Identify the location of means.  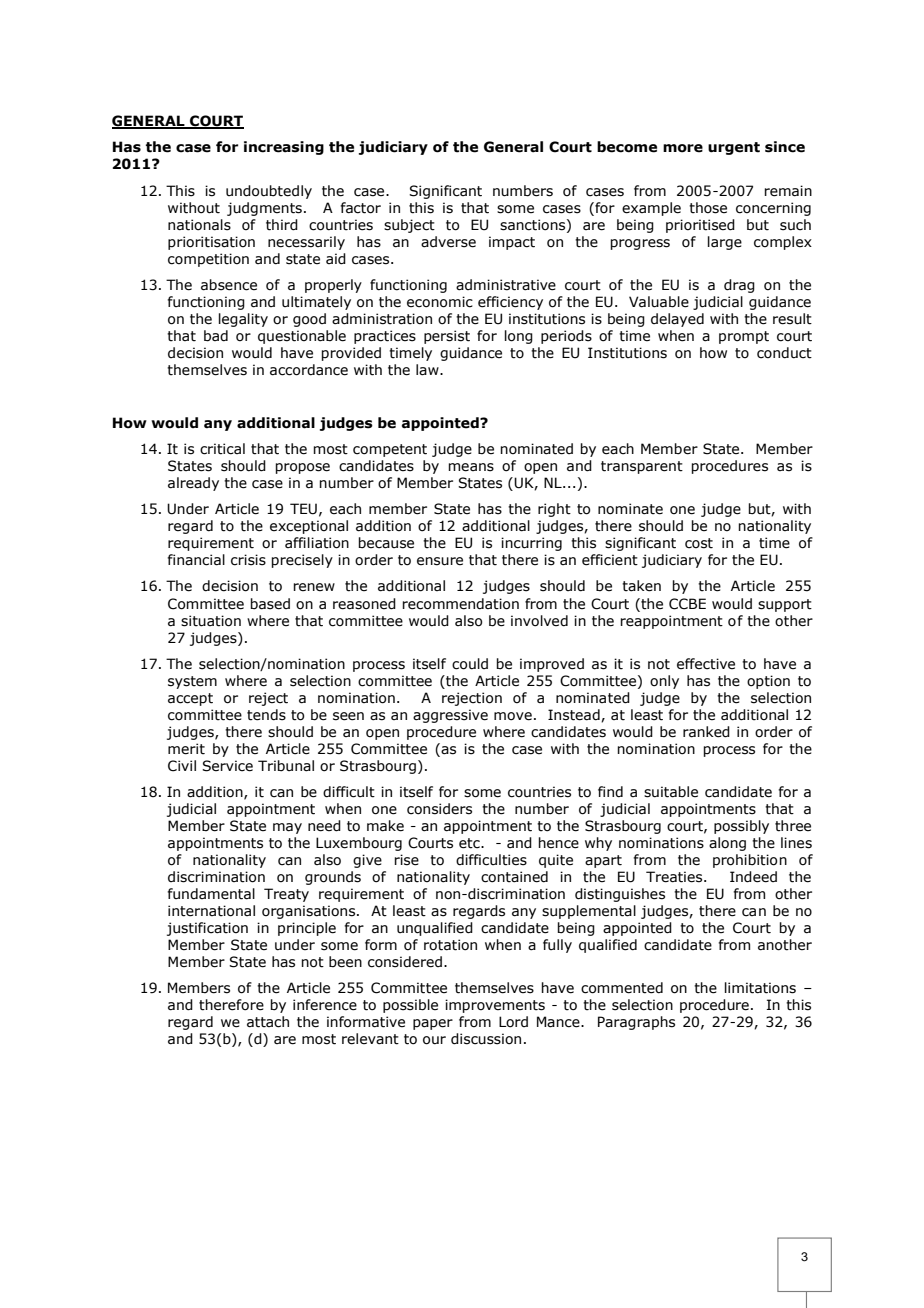
(471, 467).
